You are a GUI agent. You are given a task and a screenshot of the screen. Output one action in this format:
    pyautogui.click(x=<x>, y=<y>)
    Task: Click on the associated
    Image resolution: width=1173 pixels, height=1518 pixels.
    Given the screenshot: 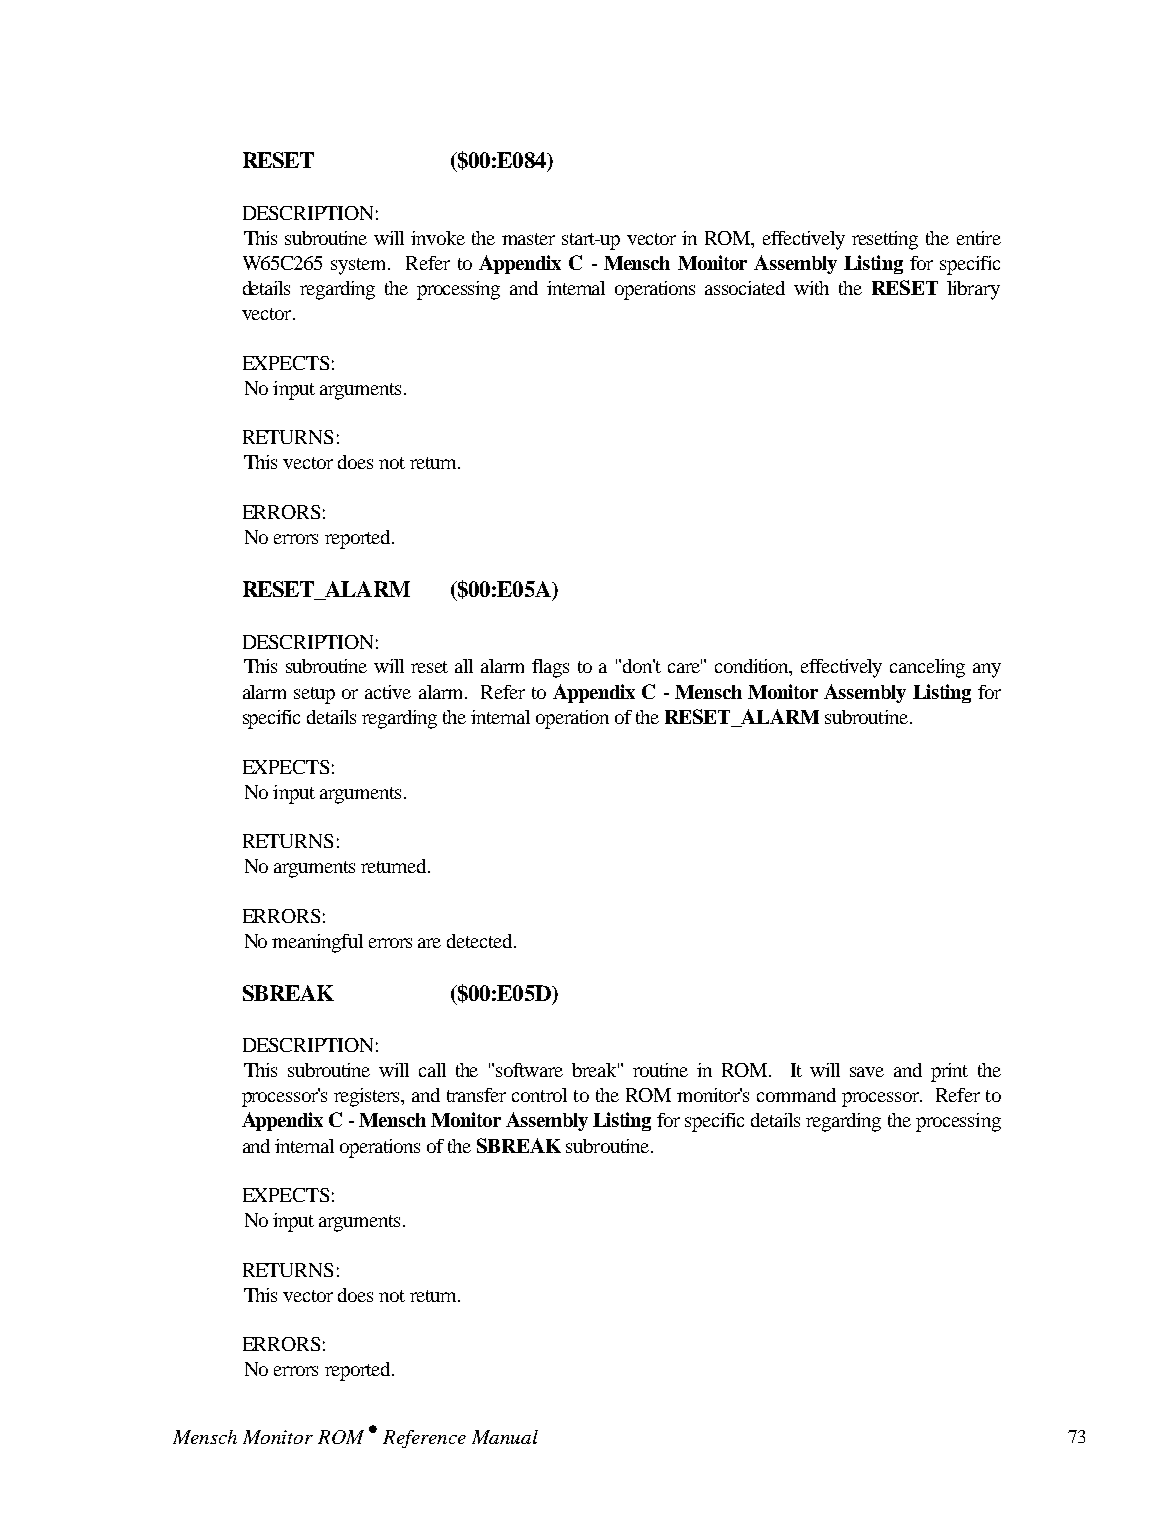 What is the action you would take?
    pyautogui.click(x=745, y=288)
